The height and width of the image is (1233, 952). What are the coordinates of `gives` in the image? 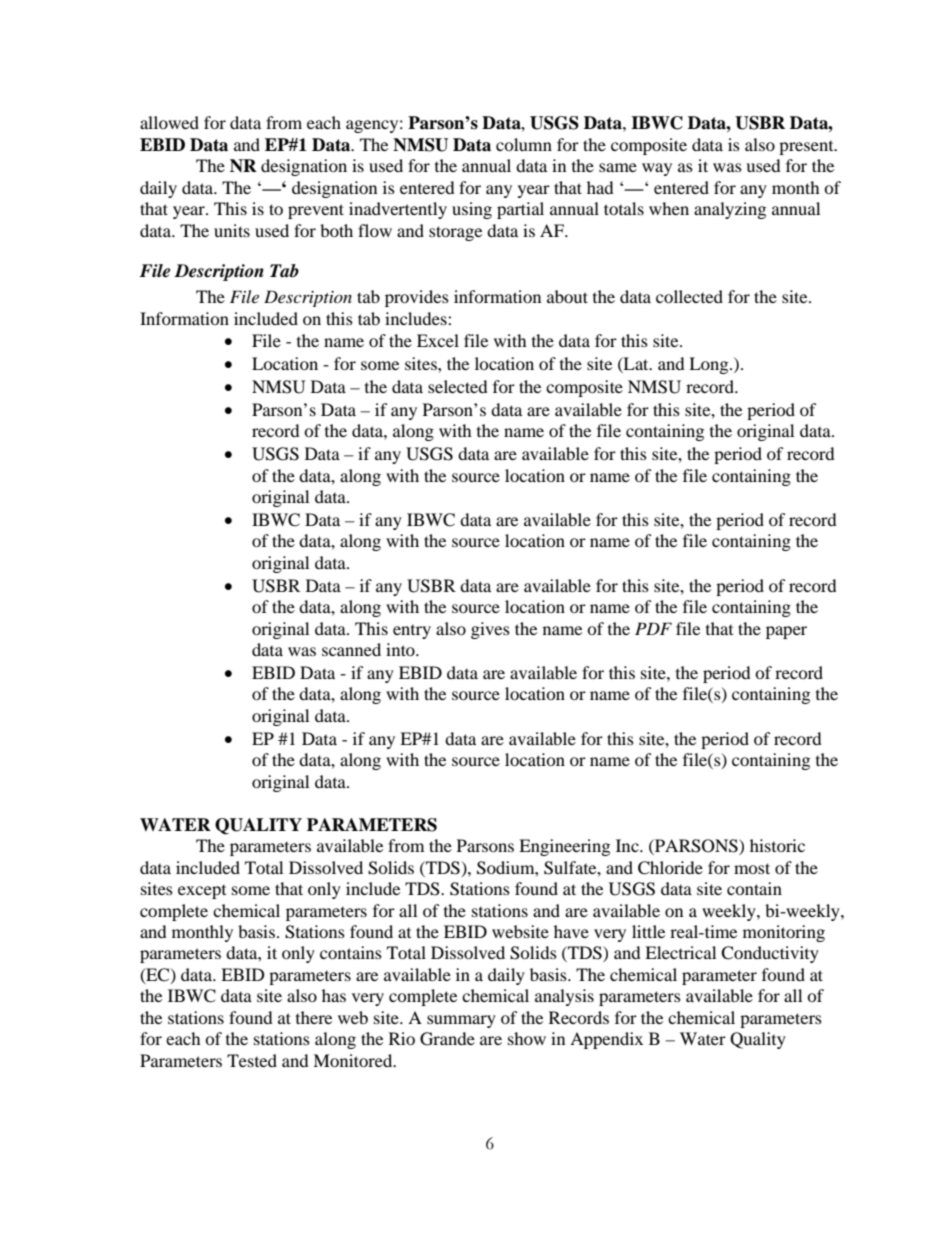 It's located at (490, 630).
